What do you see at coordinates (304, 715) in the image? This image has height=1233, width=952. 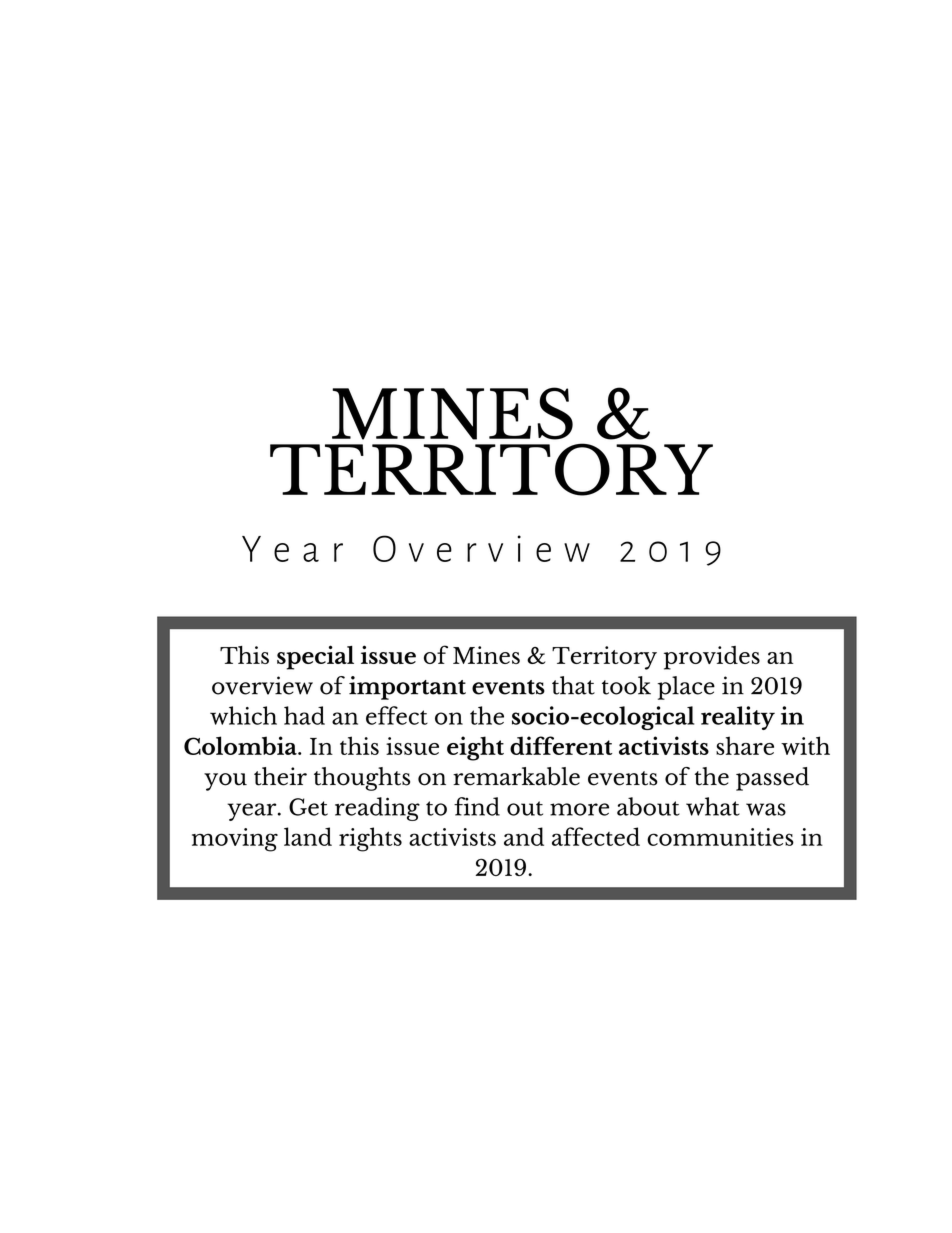 I see `had` at bounding box center [304, 715].
